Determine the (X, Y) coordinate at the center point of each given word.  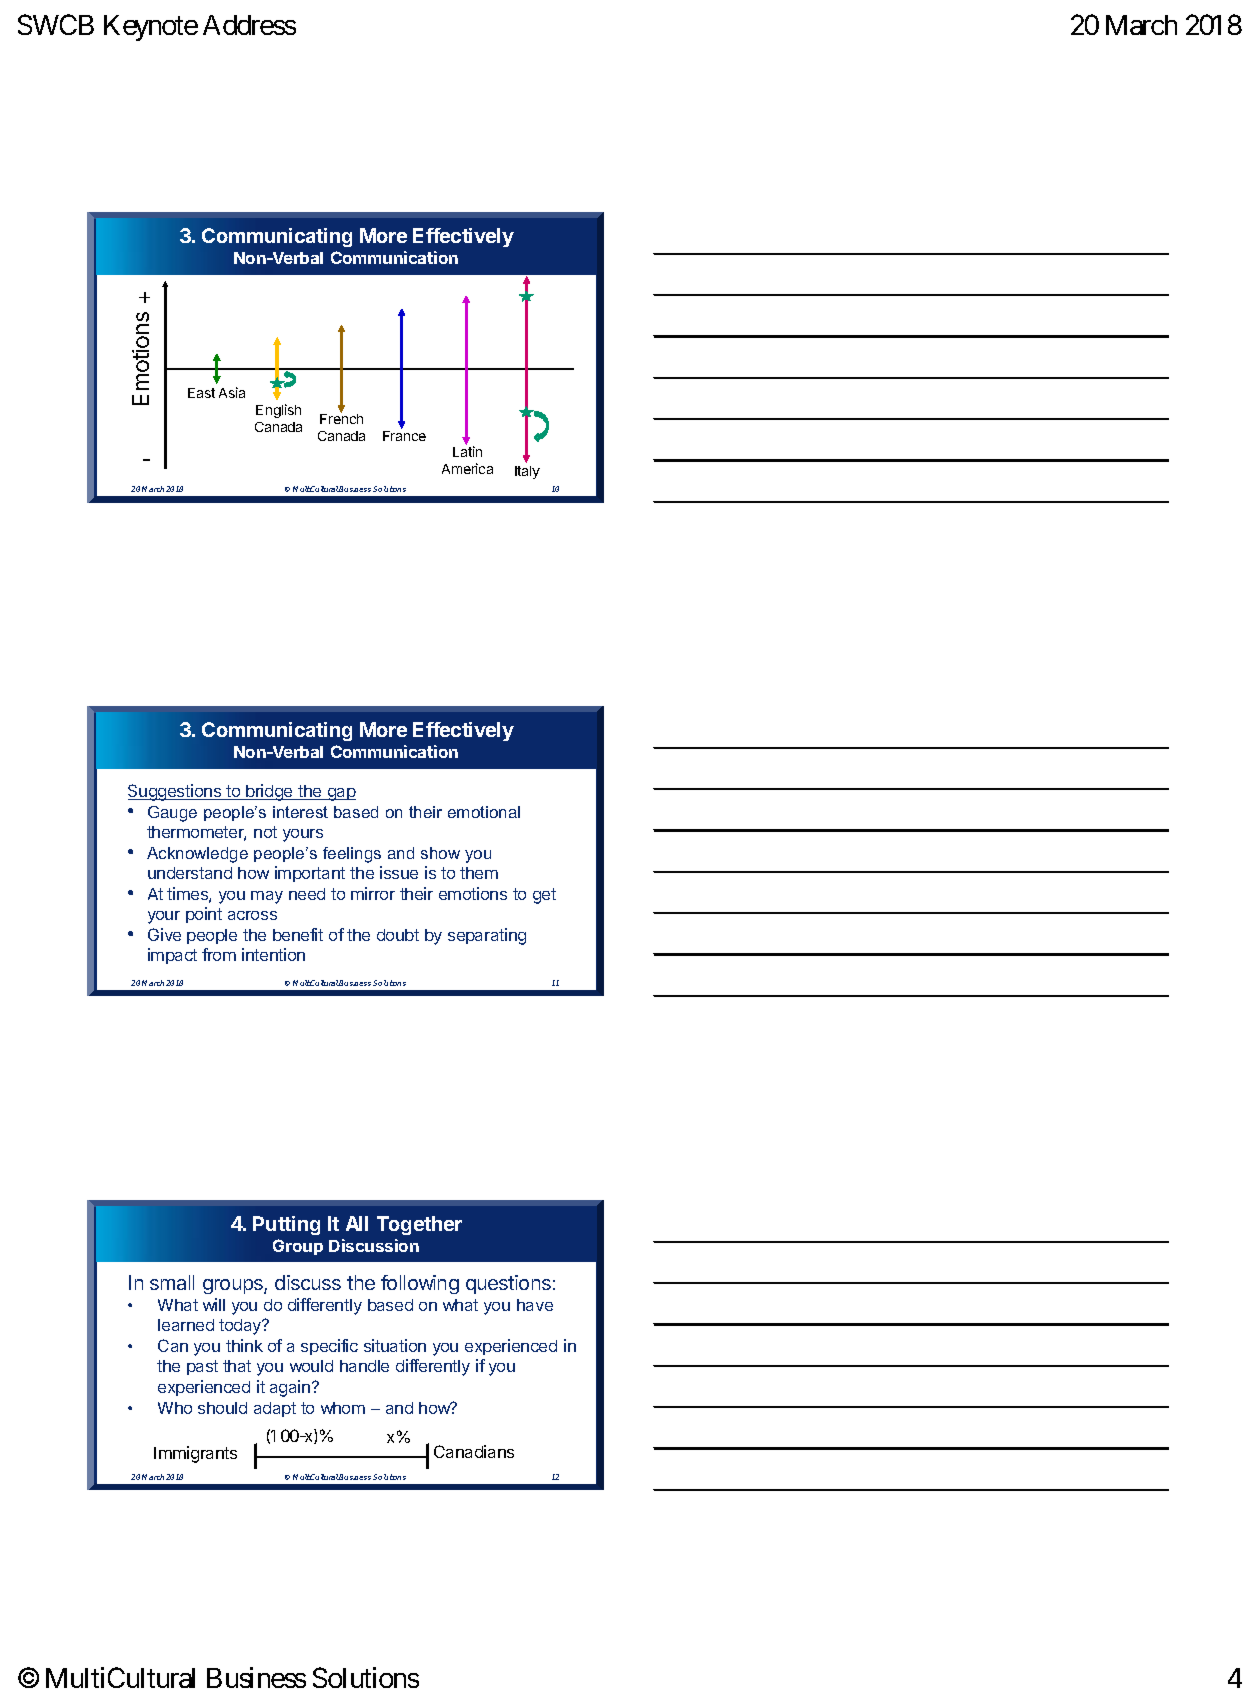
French (341, 418)
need (307, 894)
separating (487, 936)
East (201, 393)
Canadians (474, 1451)
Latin (467, 451)
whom (343, 1408)
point (204, 915)
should (222, 1408)
